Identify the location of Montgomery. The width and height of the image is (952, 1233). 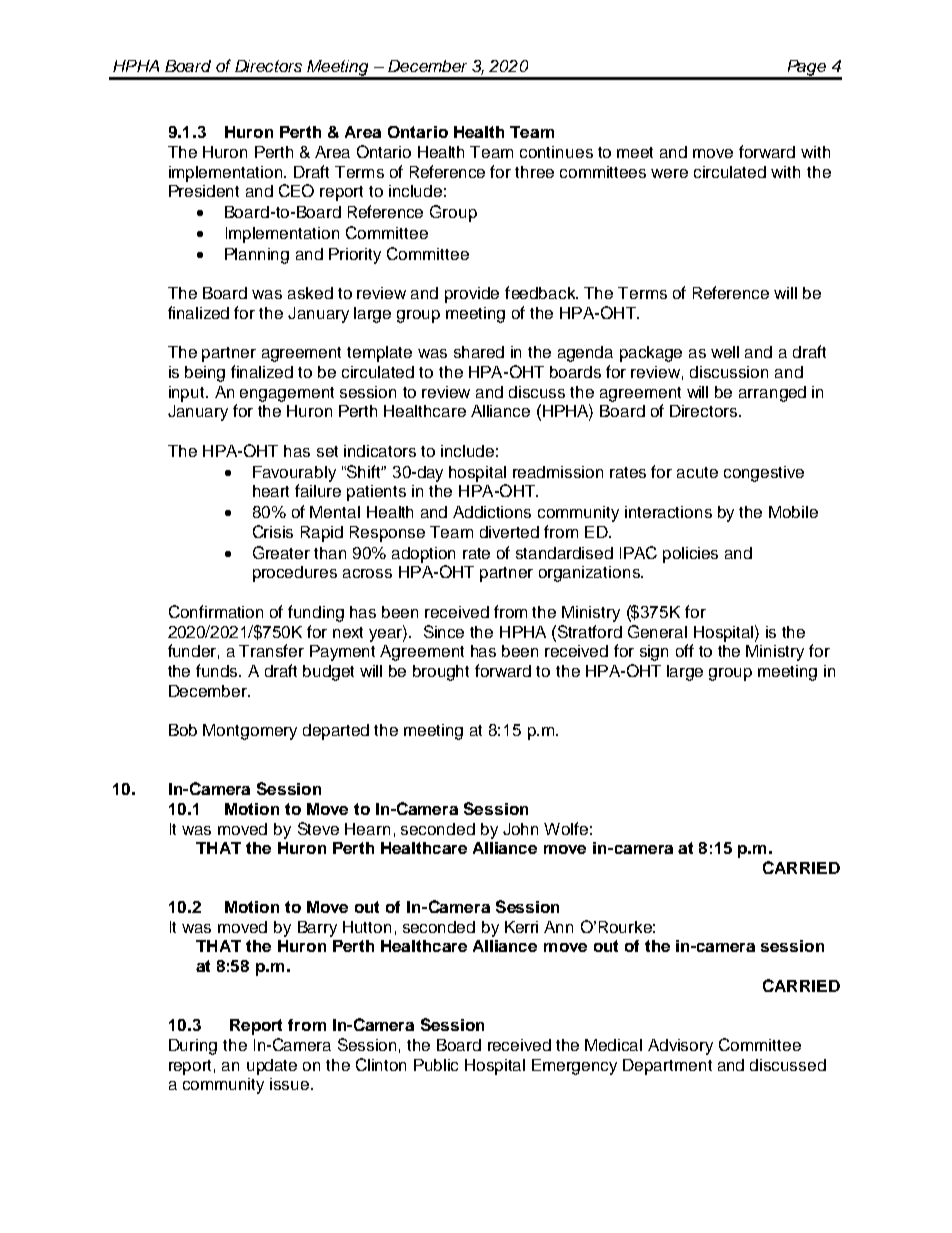
(250, 732).
